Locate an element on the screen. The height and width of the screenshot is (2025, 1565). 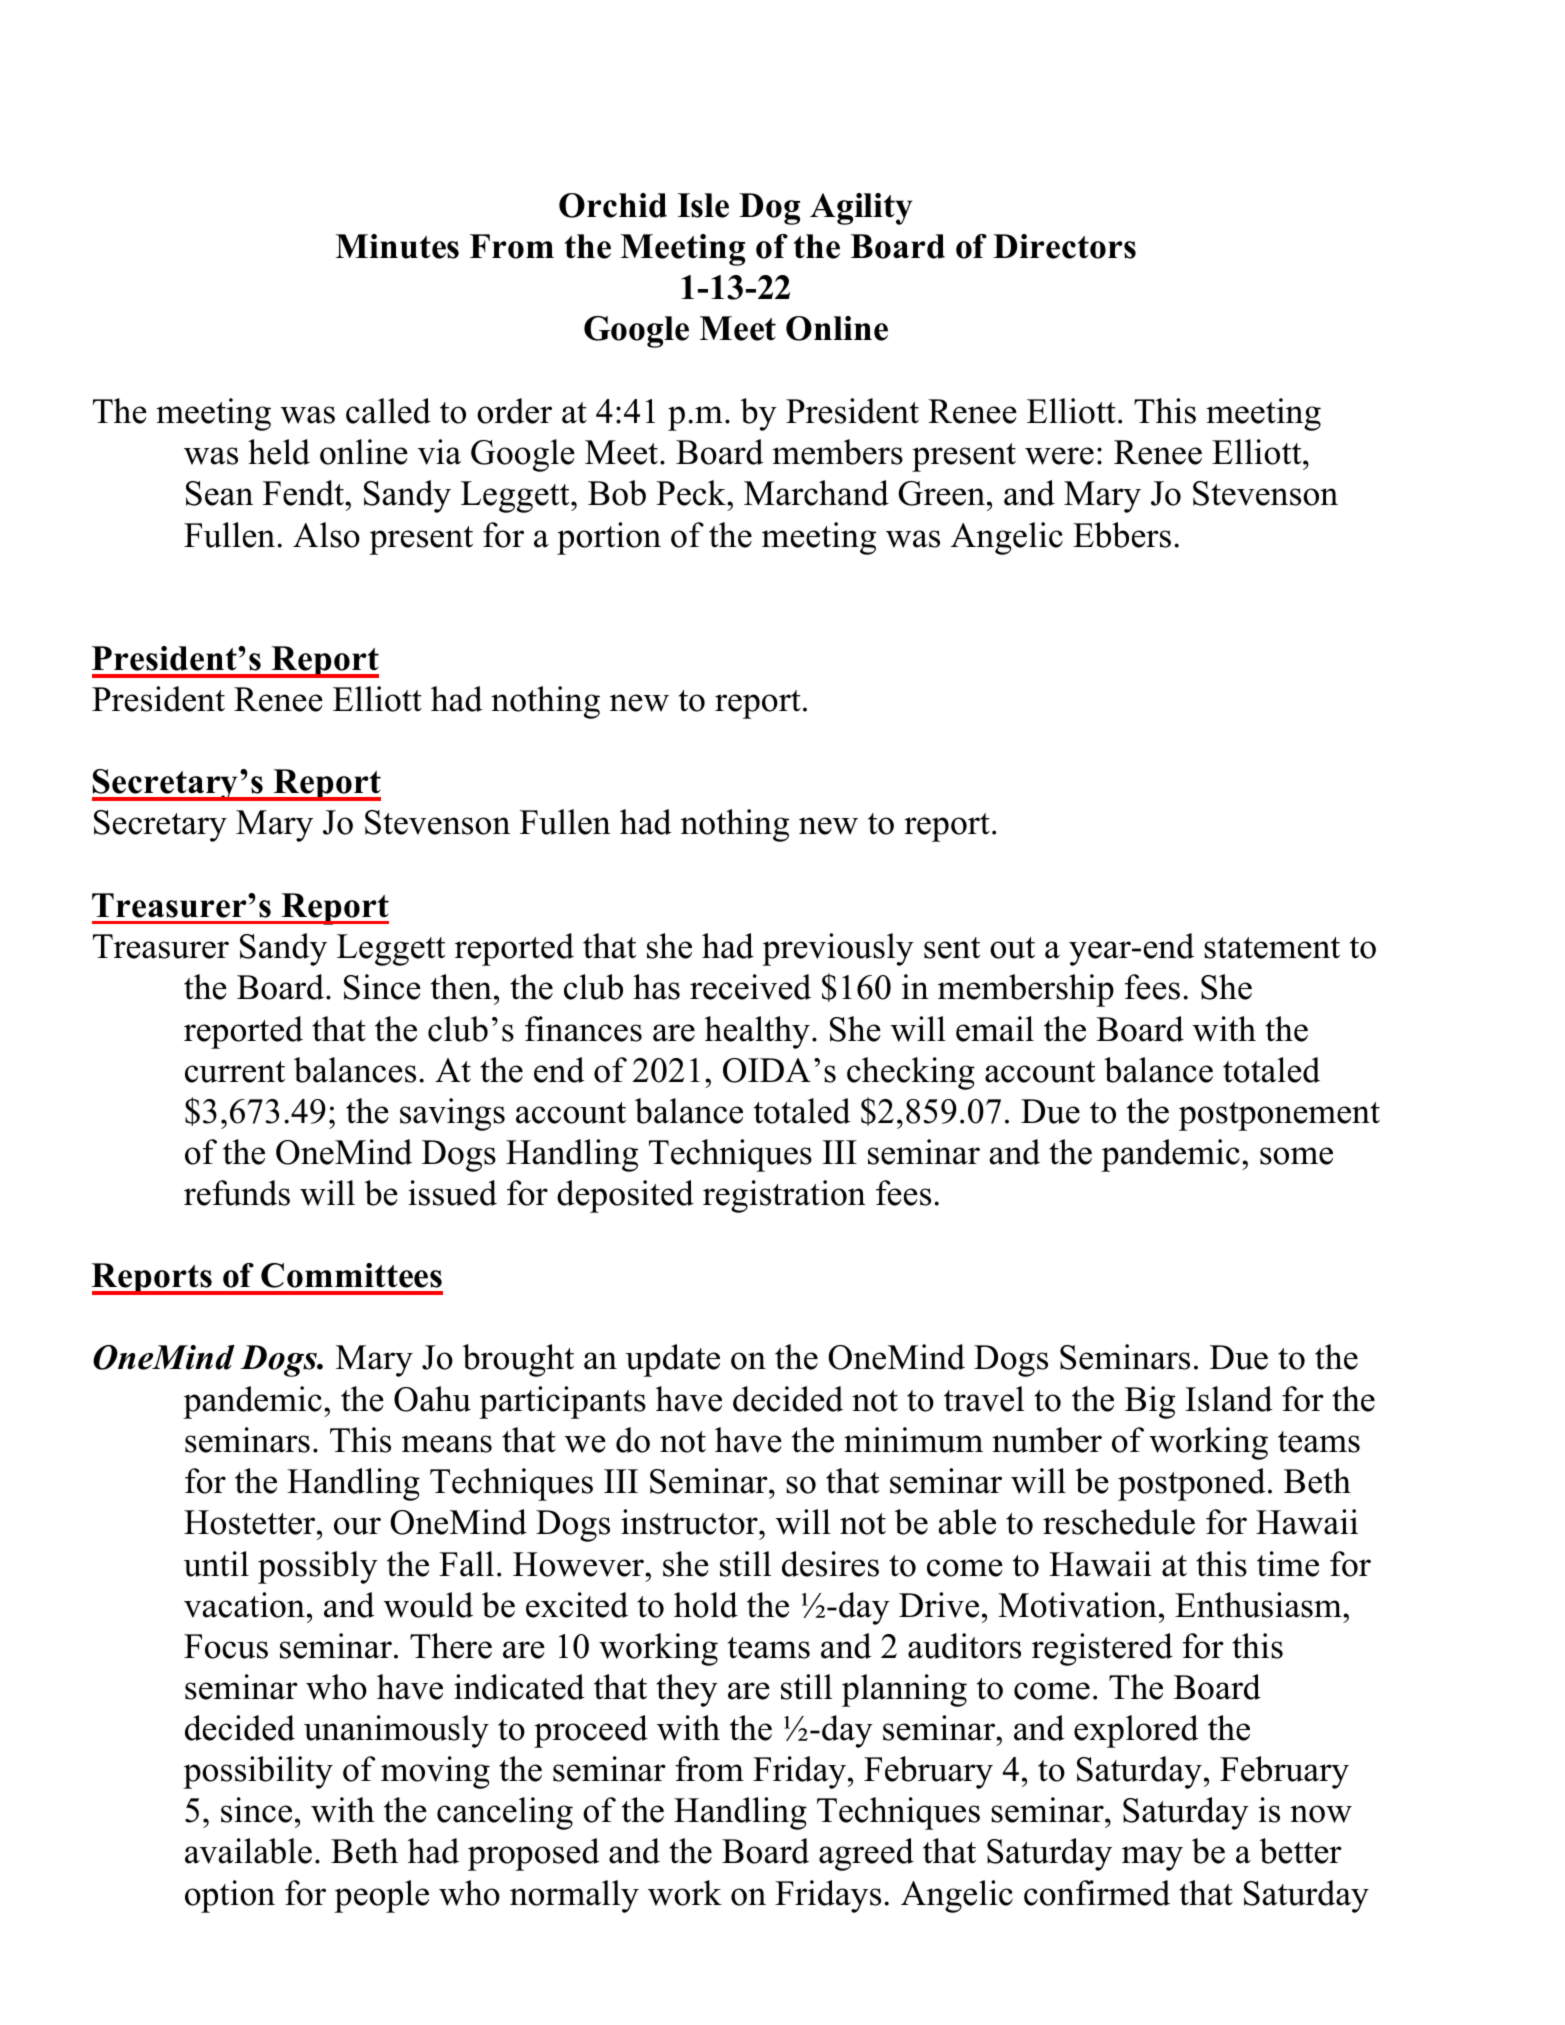
Isle is located at coordinates (703, 205).
